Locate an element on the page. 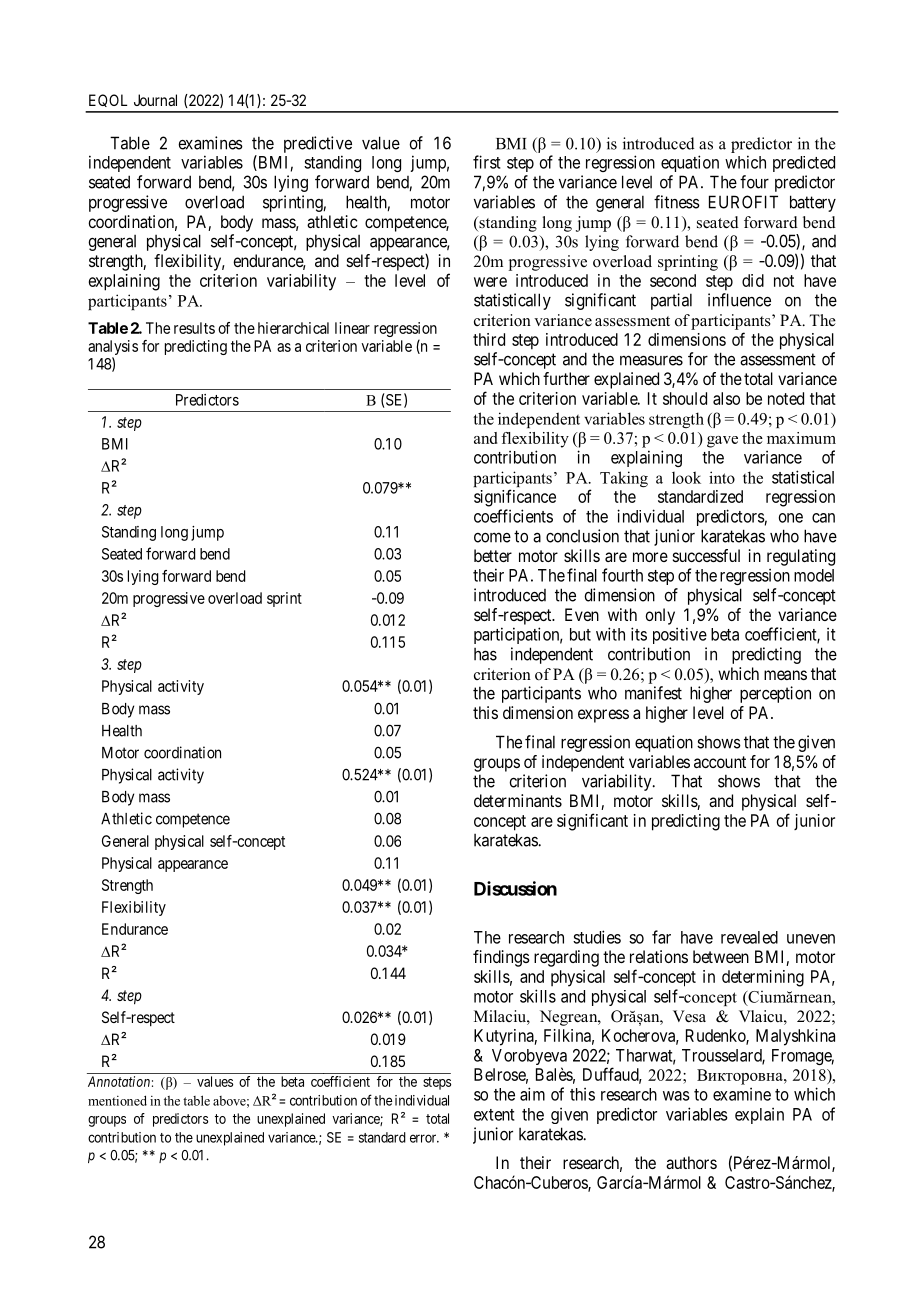 This image has width=924, height=1308. better is located at coordinates (493, 555).
